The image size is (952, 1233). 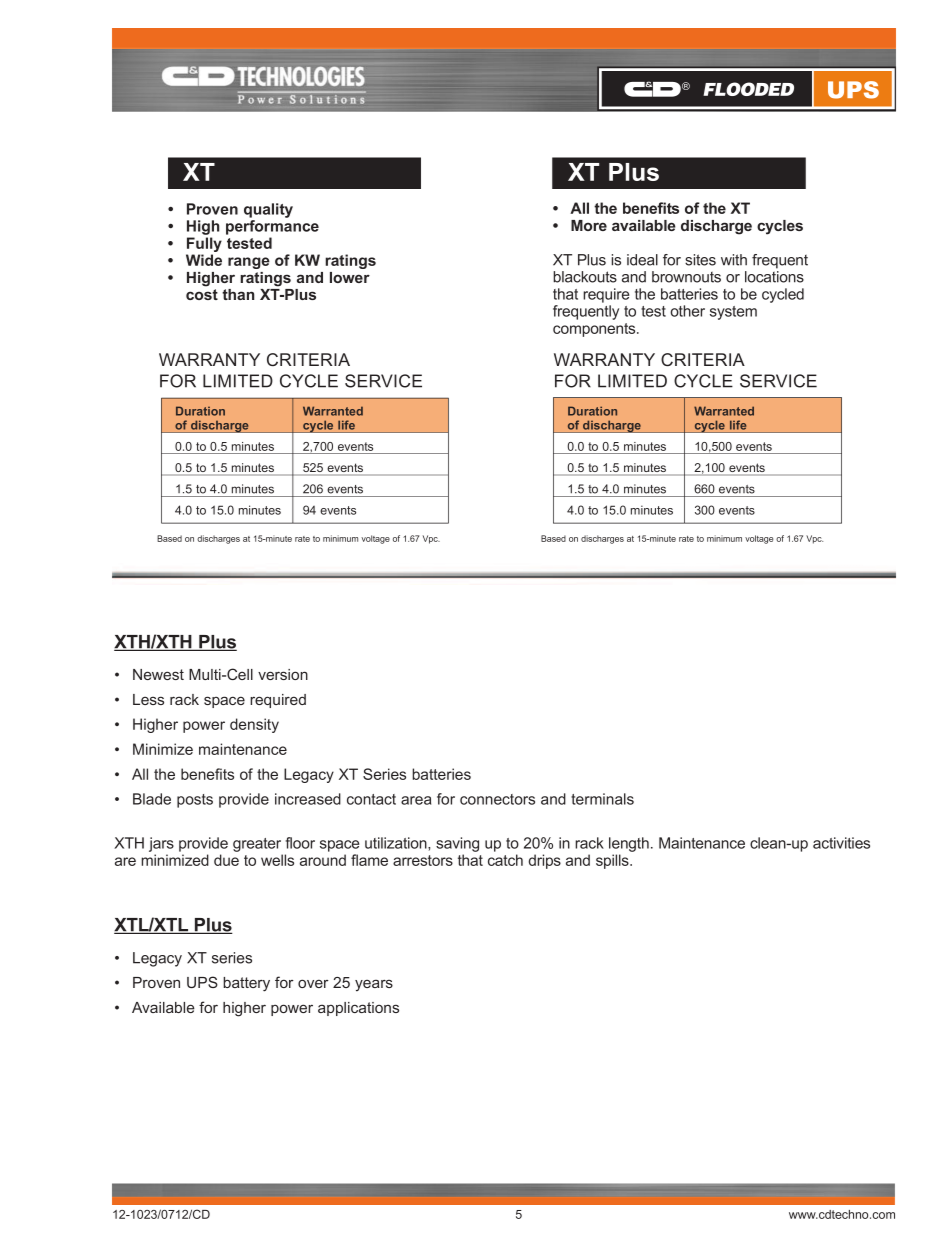 I want to click on terminals, so click(x=602, y=799).
